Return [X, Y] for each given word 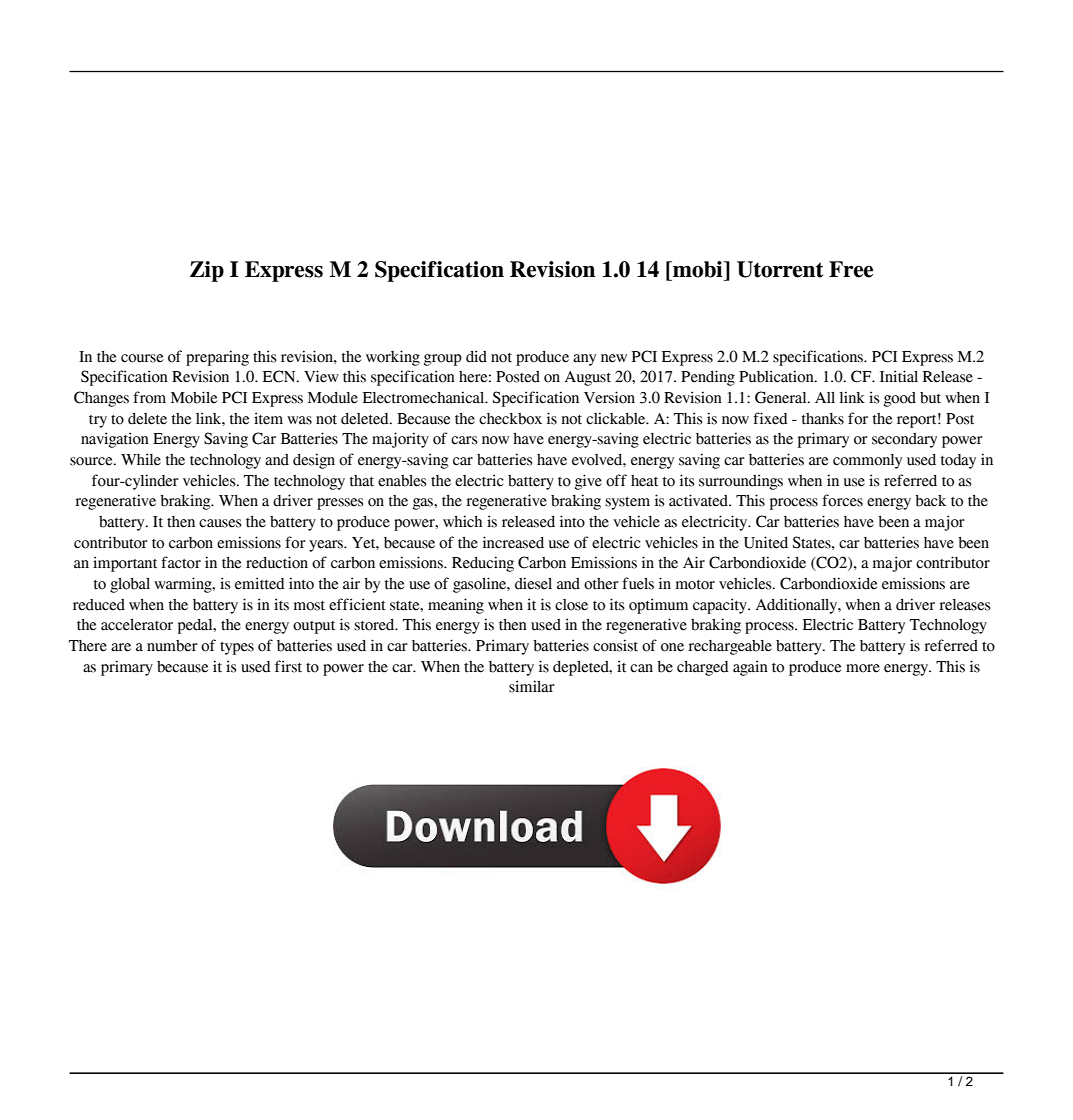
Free [851, 269]
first [288, 666]
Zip [207, 271]
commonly [867, 461]
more [863, 668]
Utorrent [780, 269]
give [588, 482]
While [141, 459]
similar [532, 686]
